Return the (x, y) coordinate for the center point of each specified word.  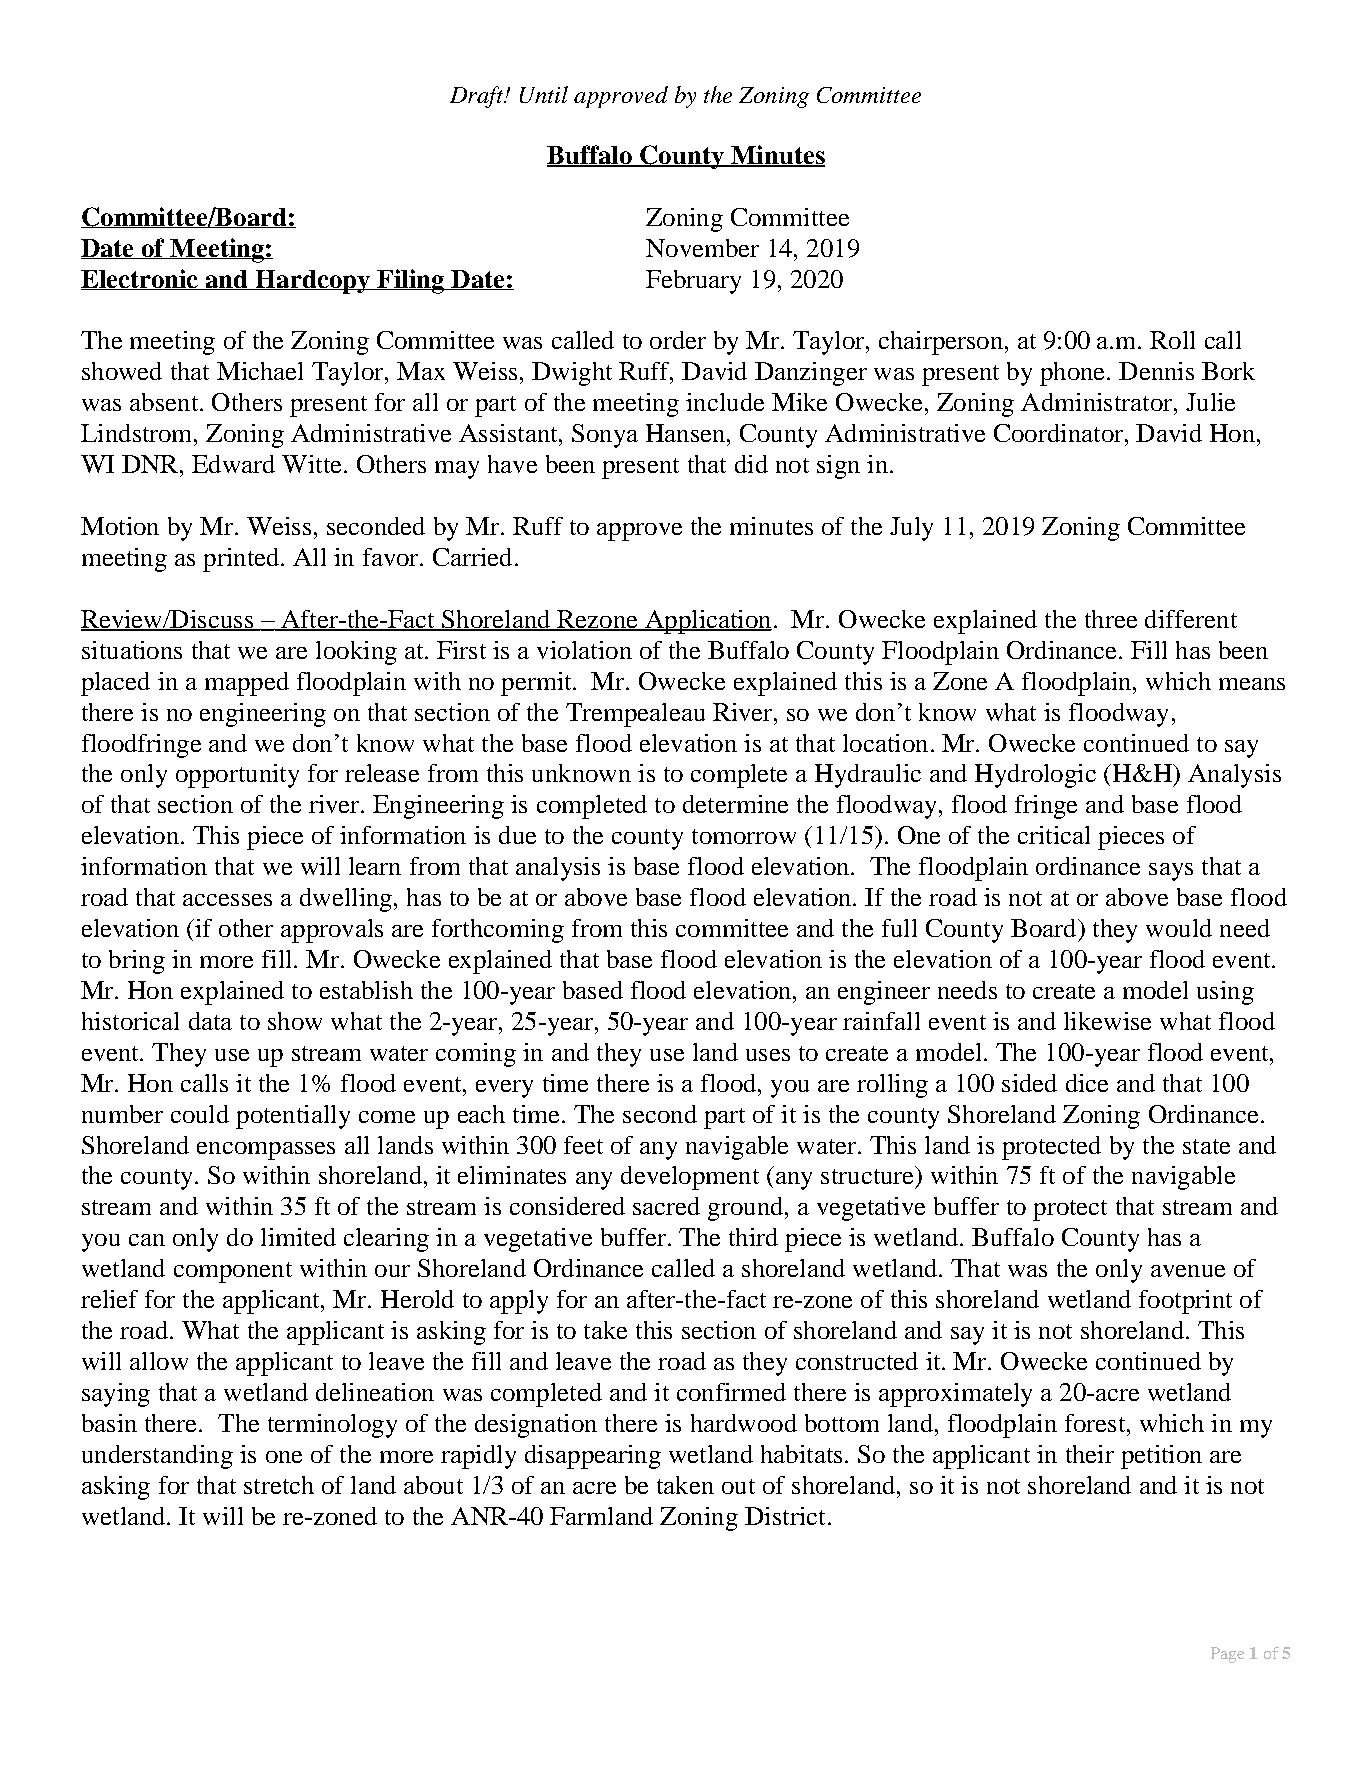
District (785, 1516)
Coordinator (1060, 433)
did (751, 464)
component (233, 1272)
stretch (279, 1485)
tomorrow (744, 836)
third (753, 1237)
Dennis (1156, 371)
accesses (227, 900)
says (1171, 872)
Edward (233, 464)
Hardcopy (313, 282)
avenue (1188, 1271)
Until (544, 94)
